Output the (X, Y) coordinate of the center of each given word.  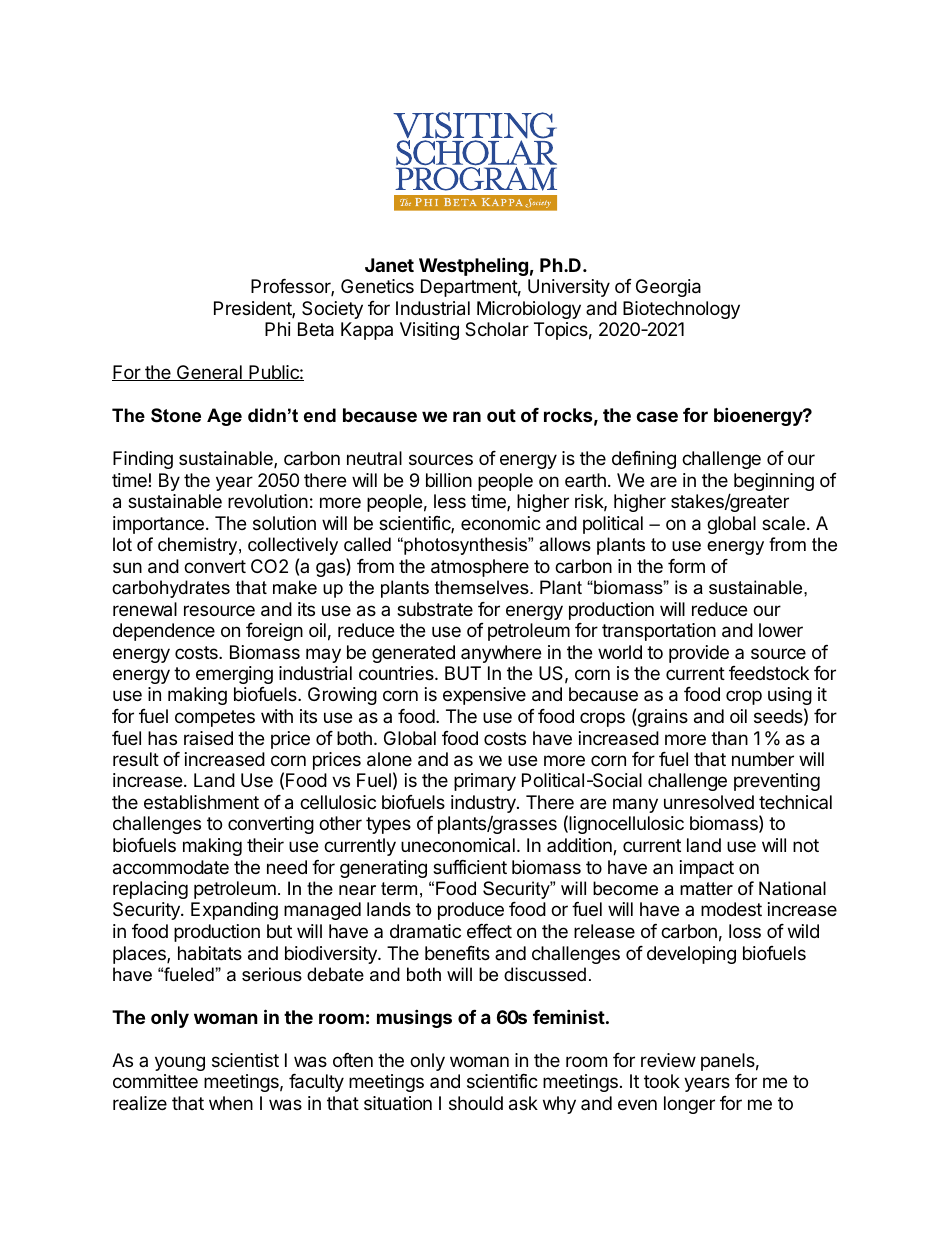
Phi (278, 329)
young (180, 1063)
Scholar (497, 329)
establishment (201, 802)
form (686, 566)
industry (484, 805)
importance (158, 525)
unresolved (709, 802)
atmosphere (480, 568)
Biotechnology (681, 310)
